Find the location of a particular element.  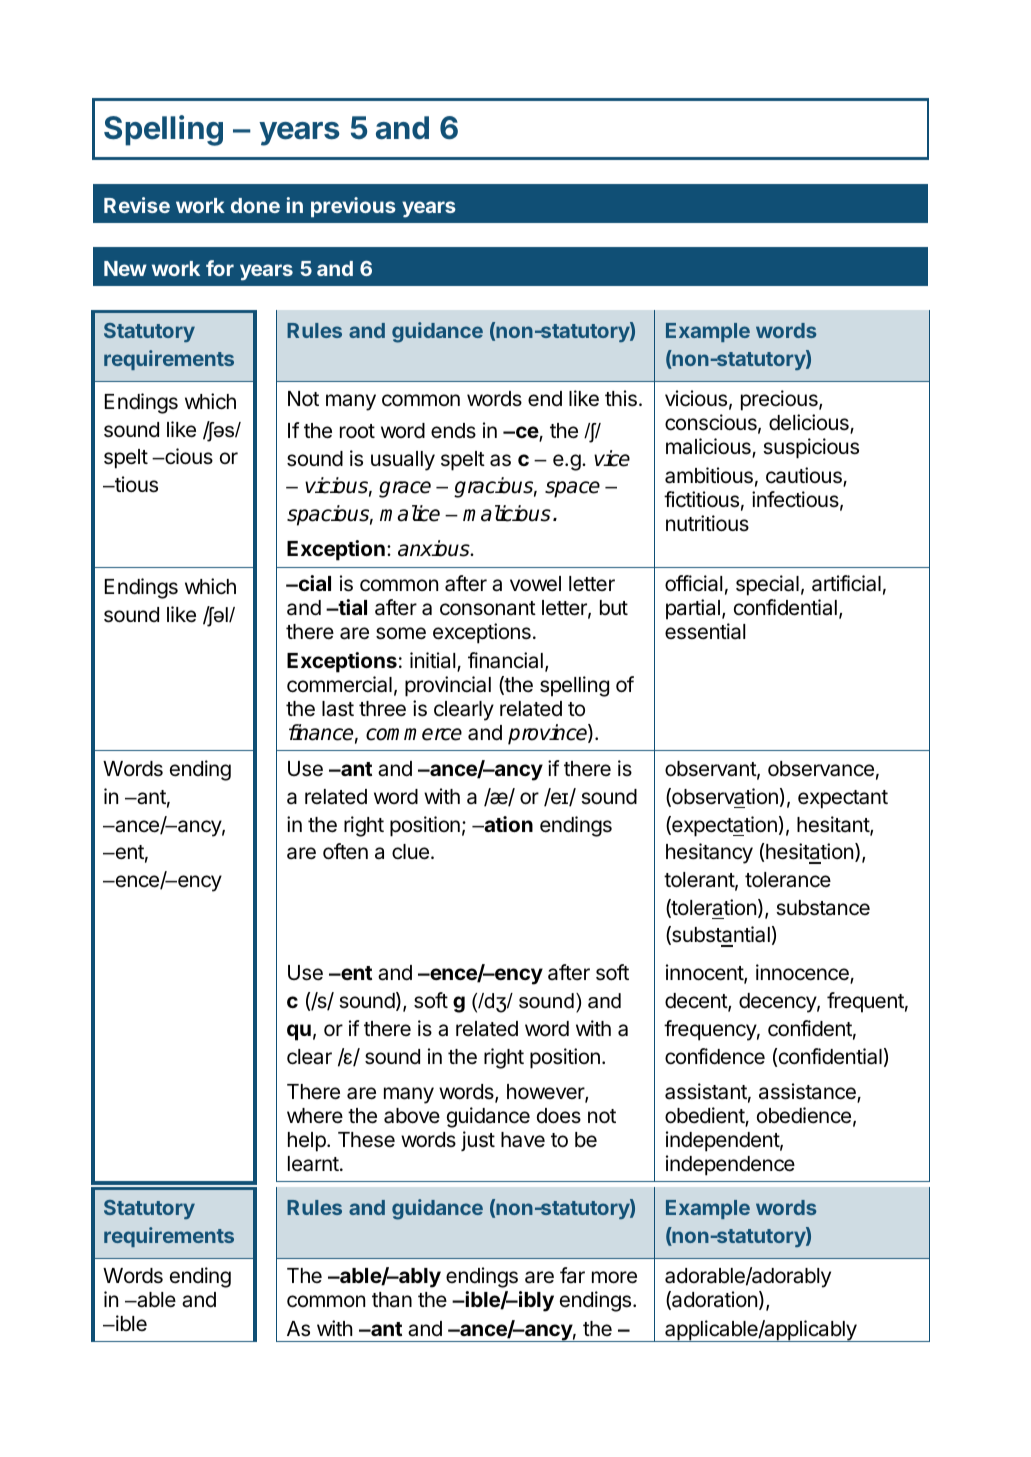

vice is located at coordinates (612, 458).
